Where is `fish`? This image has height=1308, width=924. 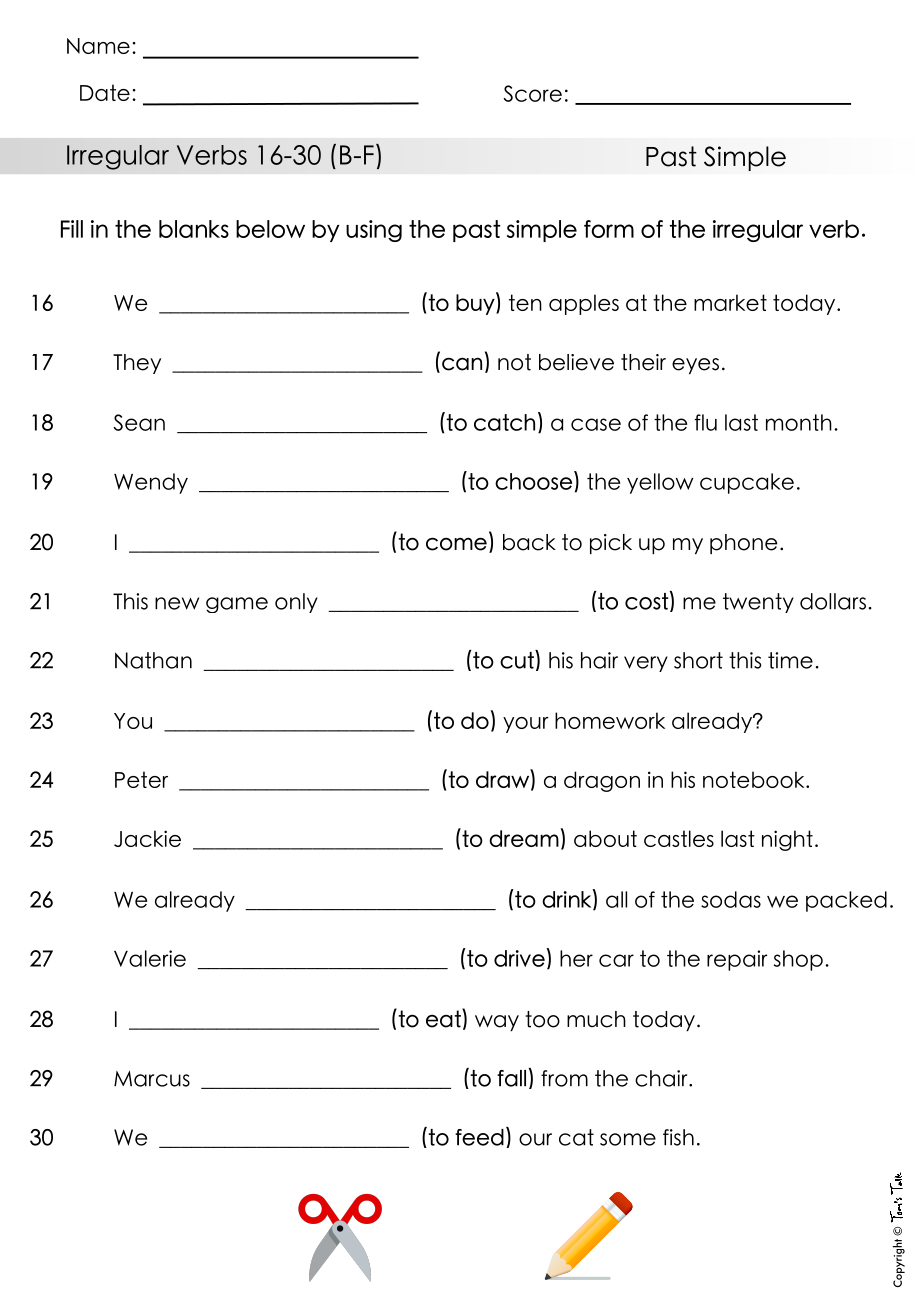
fish is located at coordinates (678, 1137).
